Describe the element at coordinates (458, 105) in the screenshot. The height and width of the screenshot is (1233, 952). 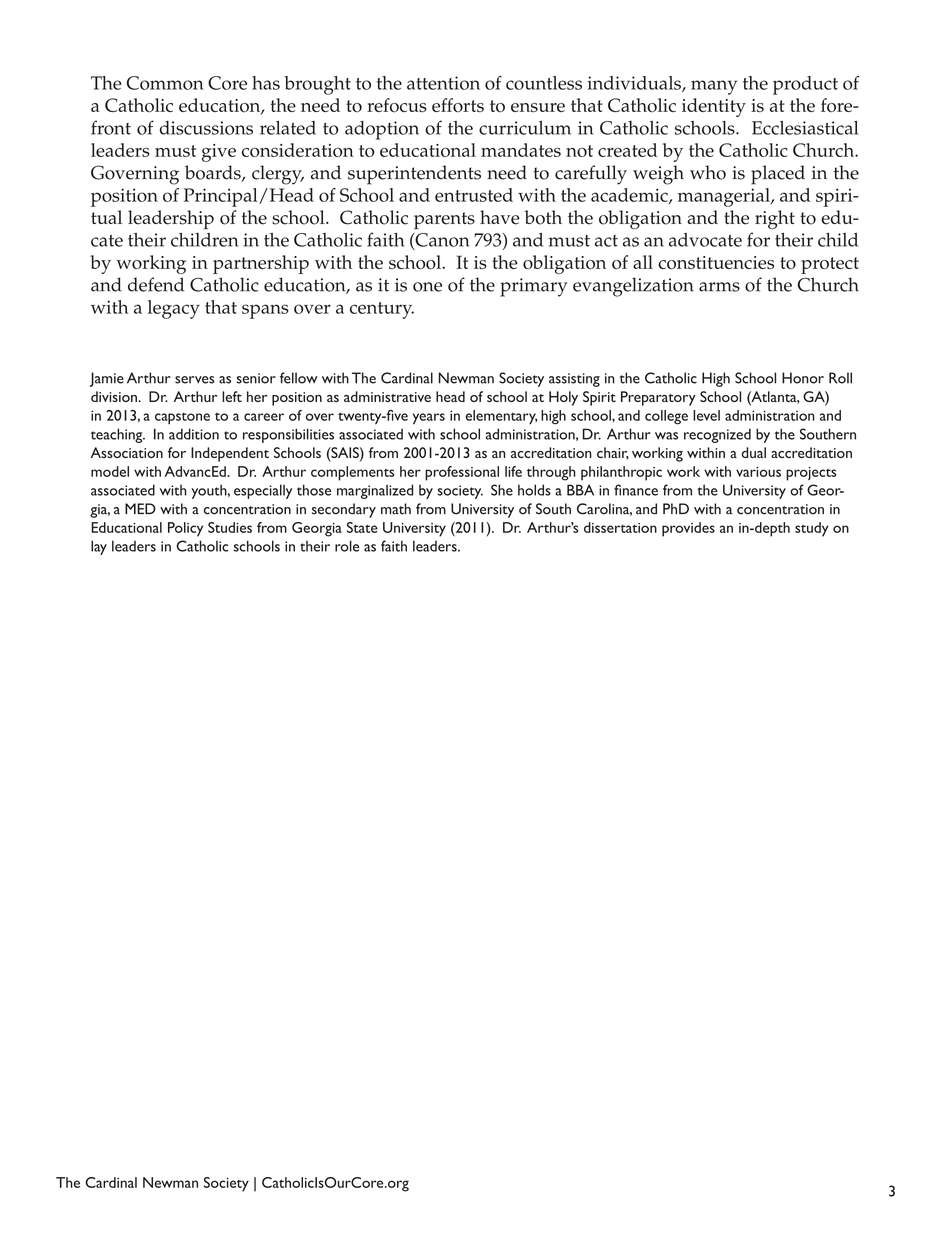
I see `efforts` at that location.
